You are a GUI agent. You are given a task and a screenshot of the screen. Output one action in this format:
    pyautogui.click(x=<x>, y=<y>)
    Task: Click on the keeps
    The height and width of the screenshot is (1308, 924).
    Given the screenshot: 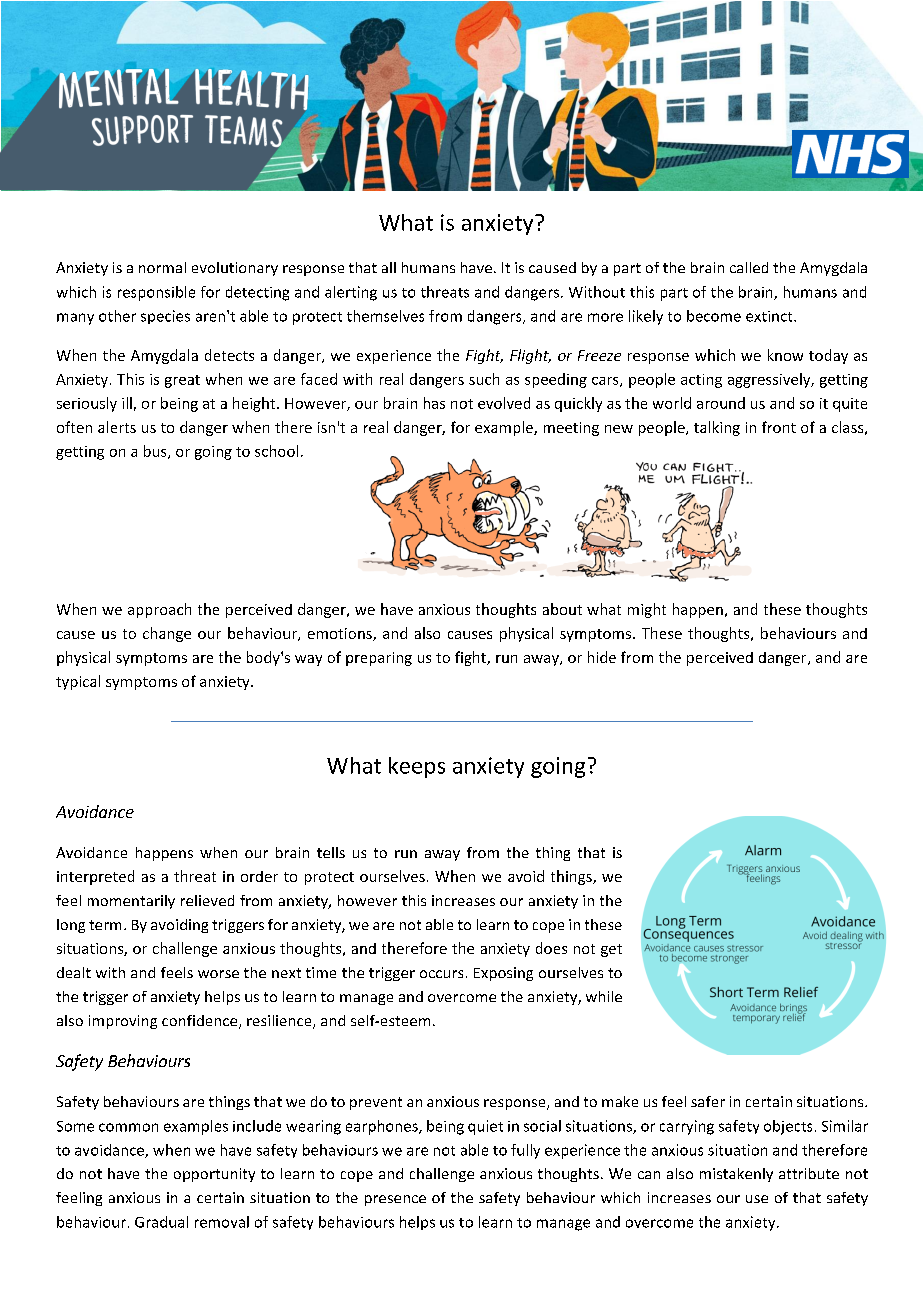 What is the action you would take?
    pyautogui.click(x=417, y=767)
